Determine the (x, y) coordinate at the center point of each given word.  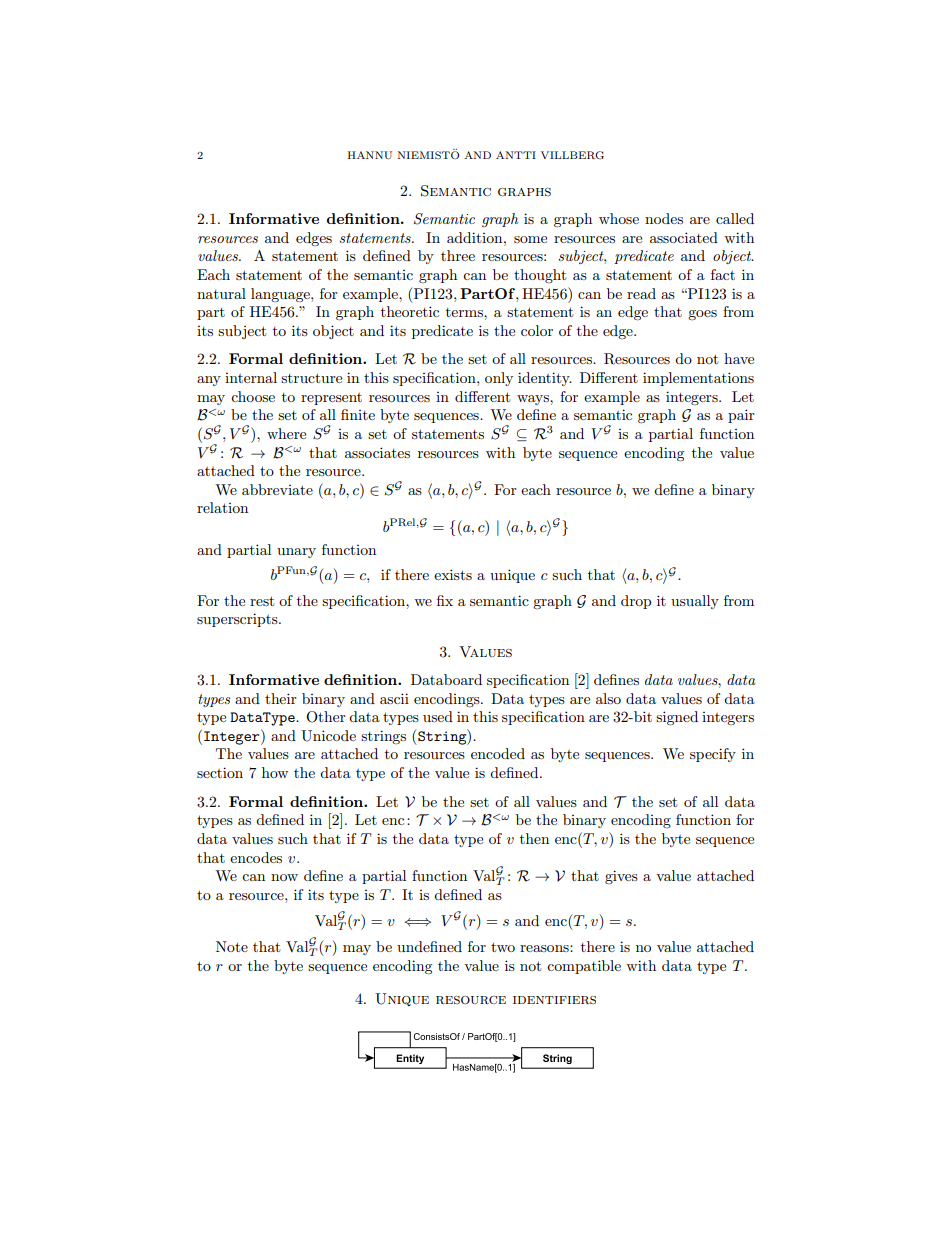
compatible (584, 967)
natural (221, 293)
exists (453, 574)
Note (232, 946)
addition (476, 237)
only (499, 379)
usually (695, 602)
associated (684, 237)
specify (713, 755)
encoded (498, 753)
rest (262, 601)
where (286, 433)
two (503, 947)
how (275, 772)
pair (741, 416)
